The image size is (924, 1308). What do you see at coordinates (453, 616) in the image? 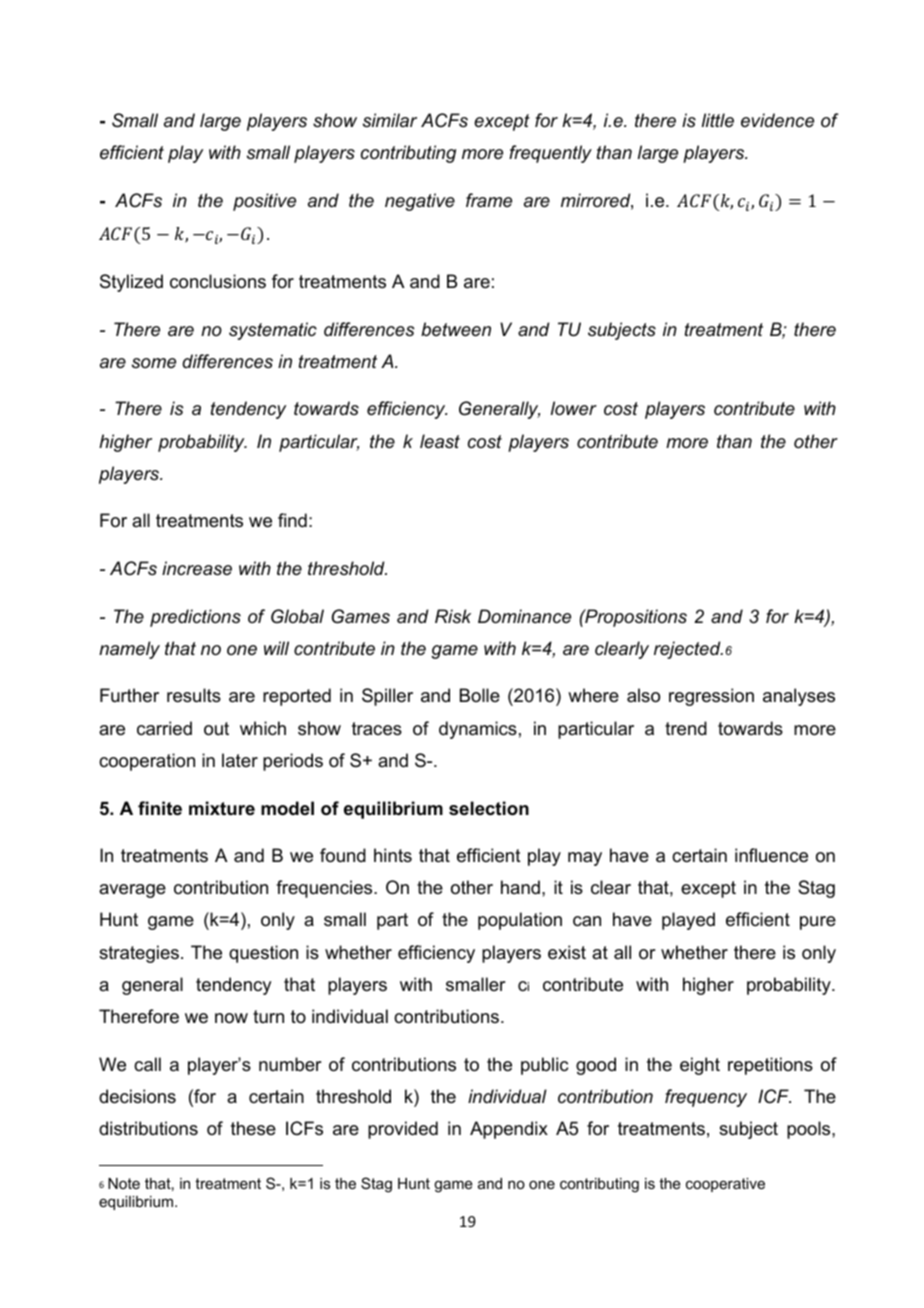
I see `Risk` at bounding box center [453, 616].
